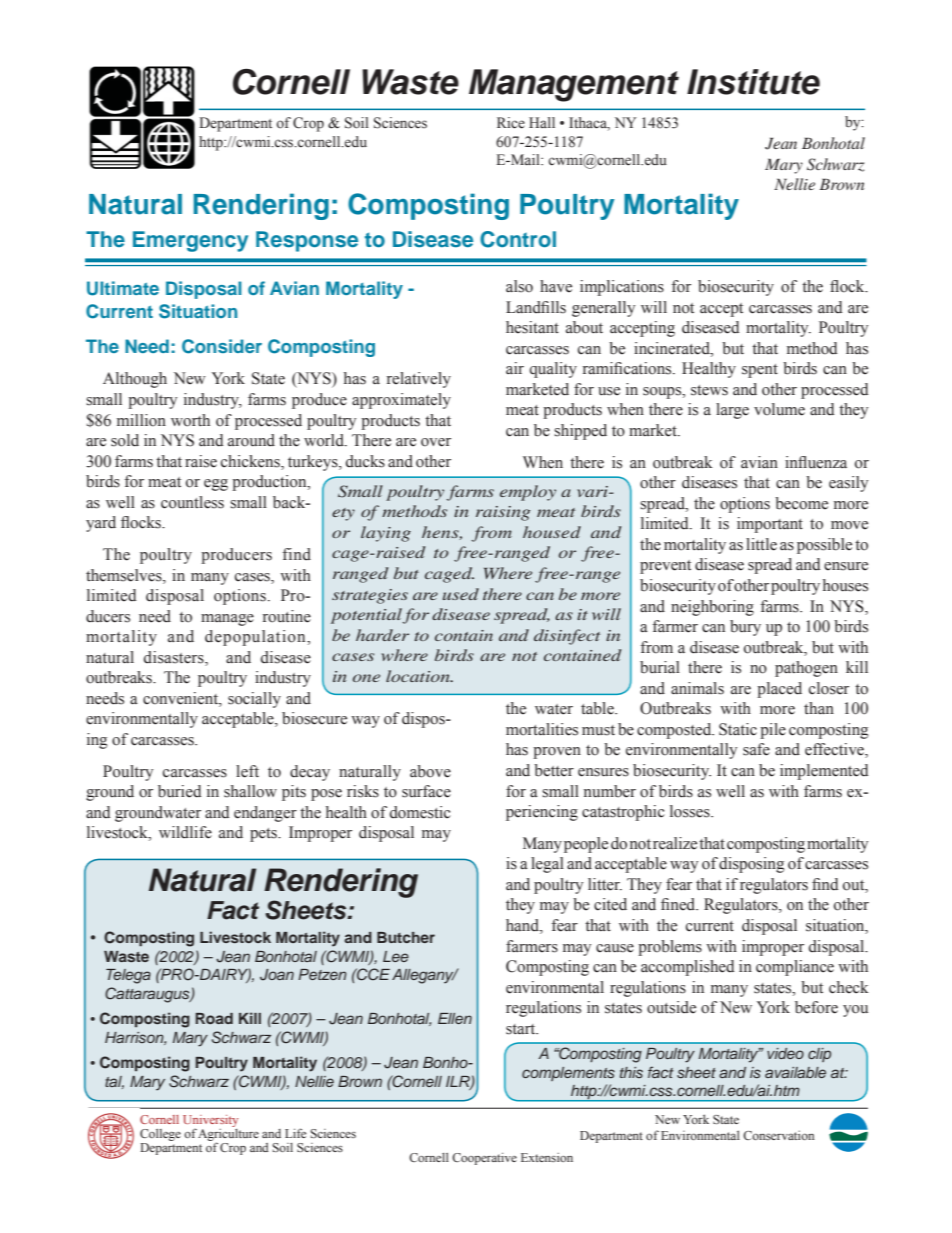 This document has height=1233, width=952. Describe the element at coordinates (222, 346) in the document. I see `Consider` at that location.
